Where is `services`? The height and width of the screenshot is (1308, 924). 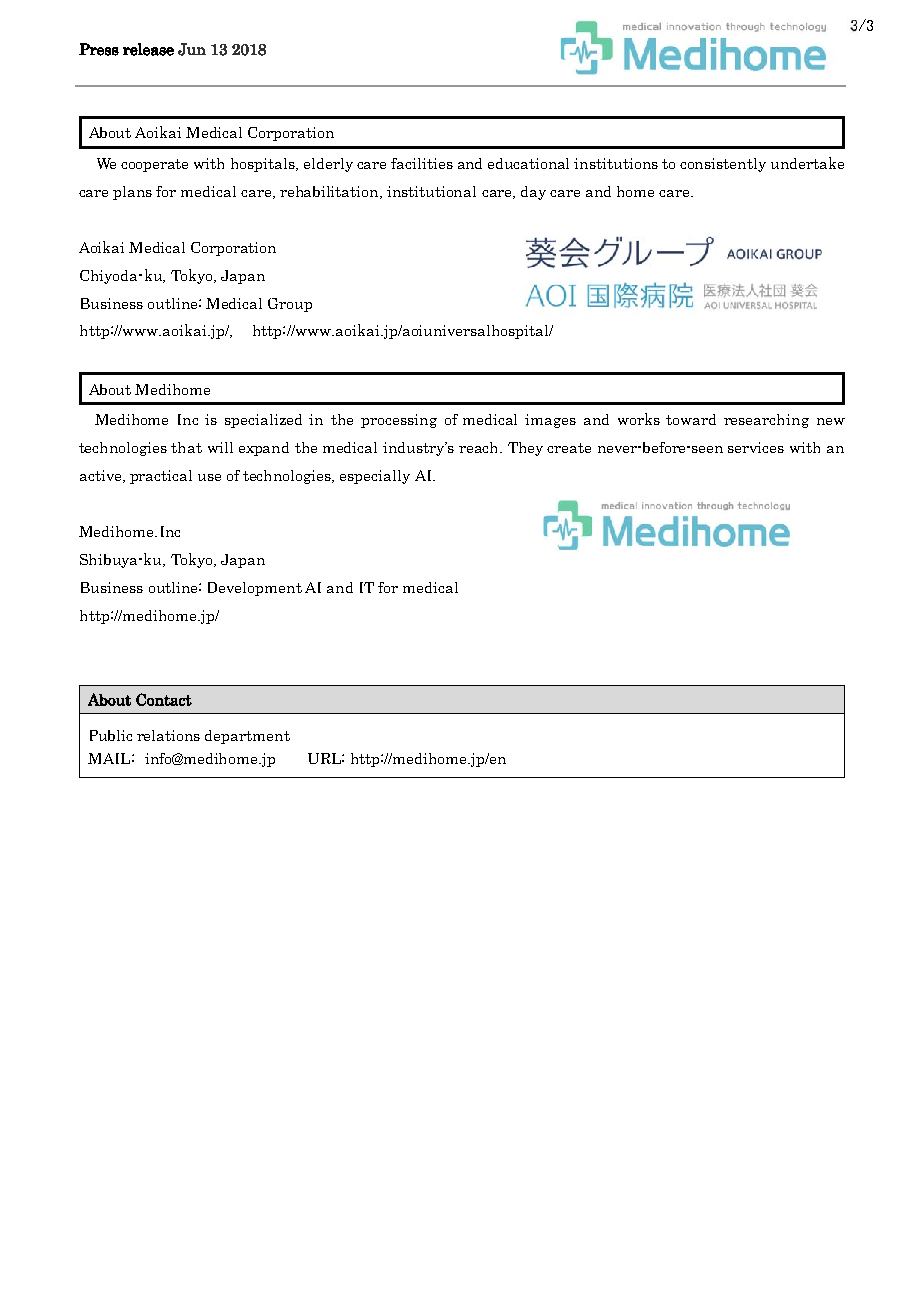 services is located at coordinates (756, 447).
